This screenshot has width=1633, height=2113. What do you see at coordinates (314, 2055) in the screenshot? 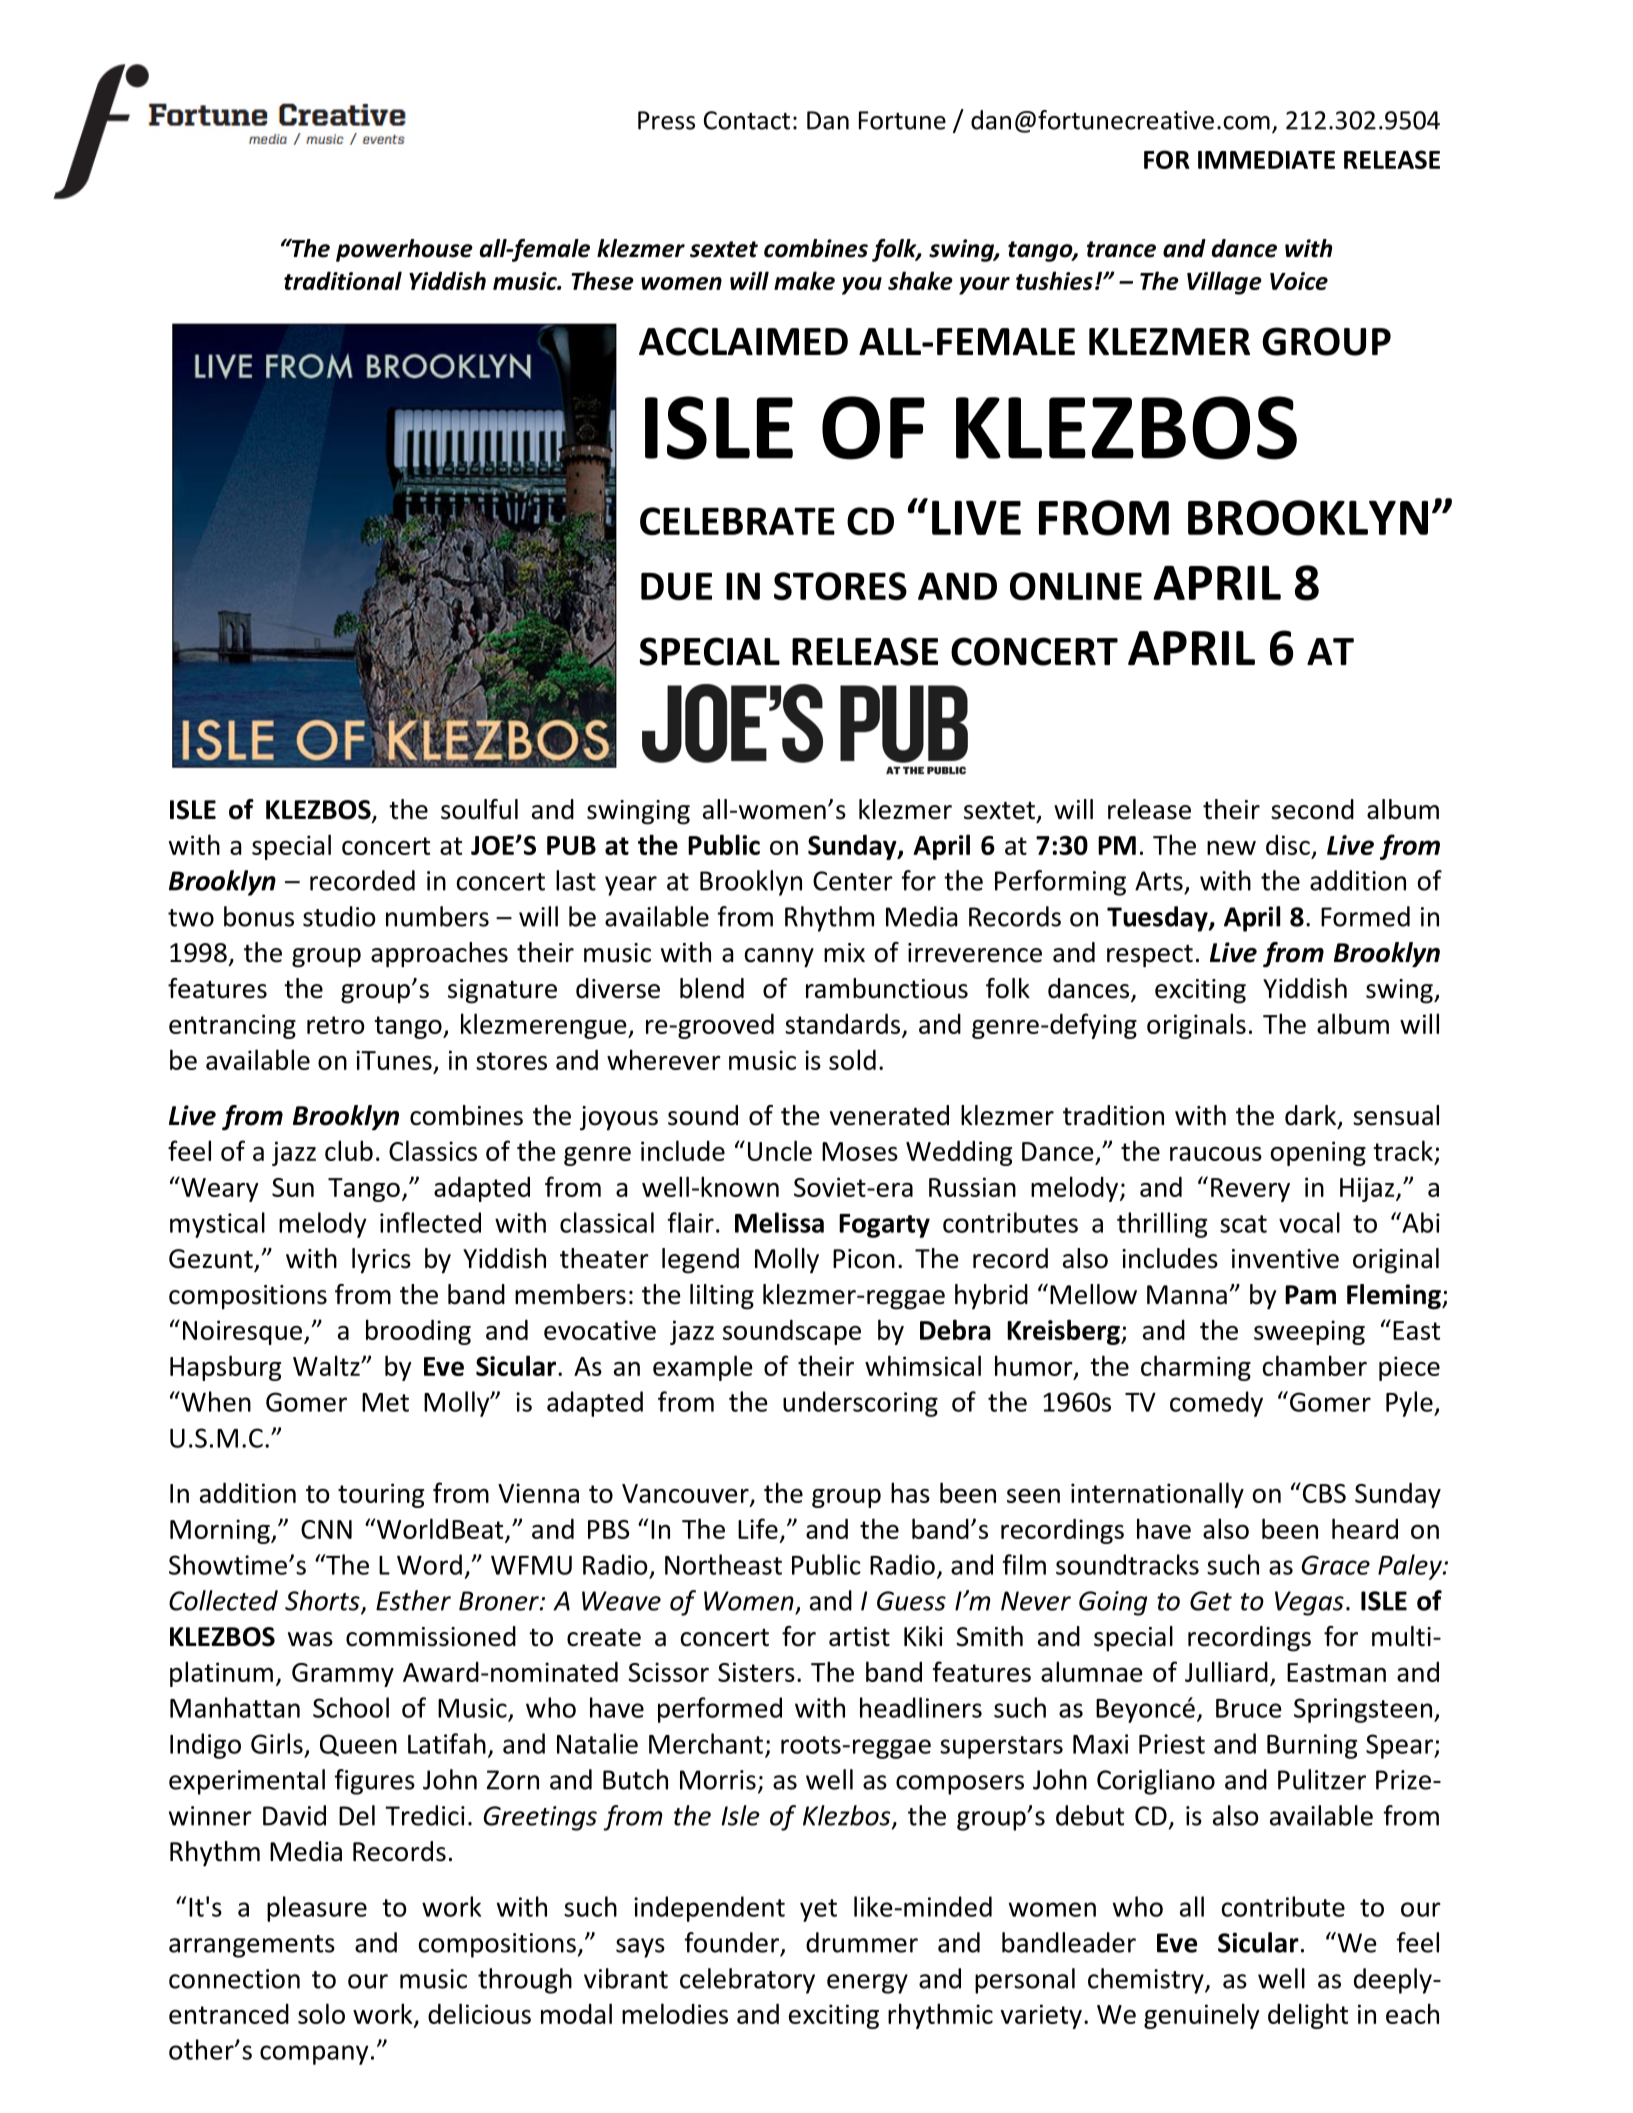
I see `company` at bounding box center [314, 2055].
